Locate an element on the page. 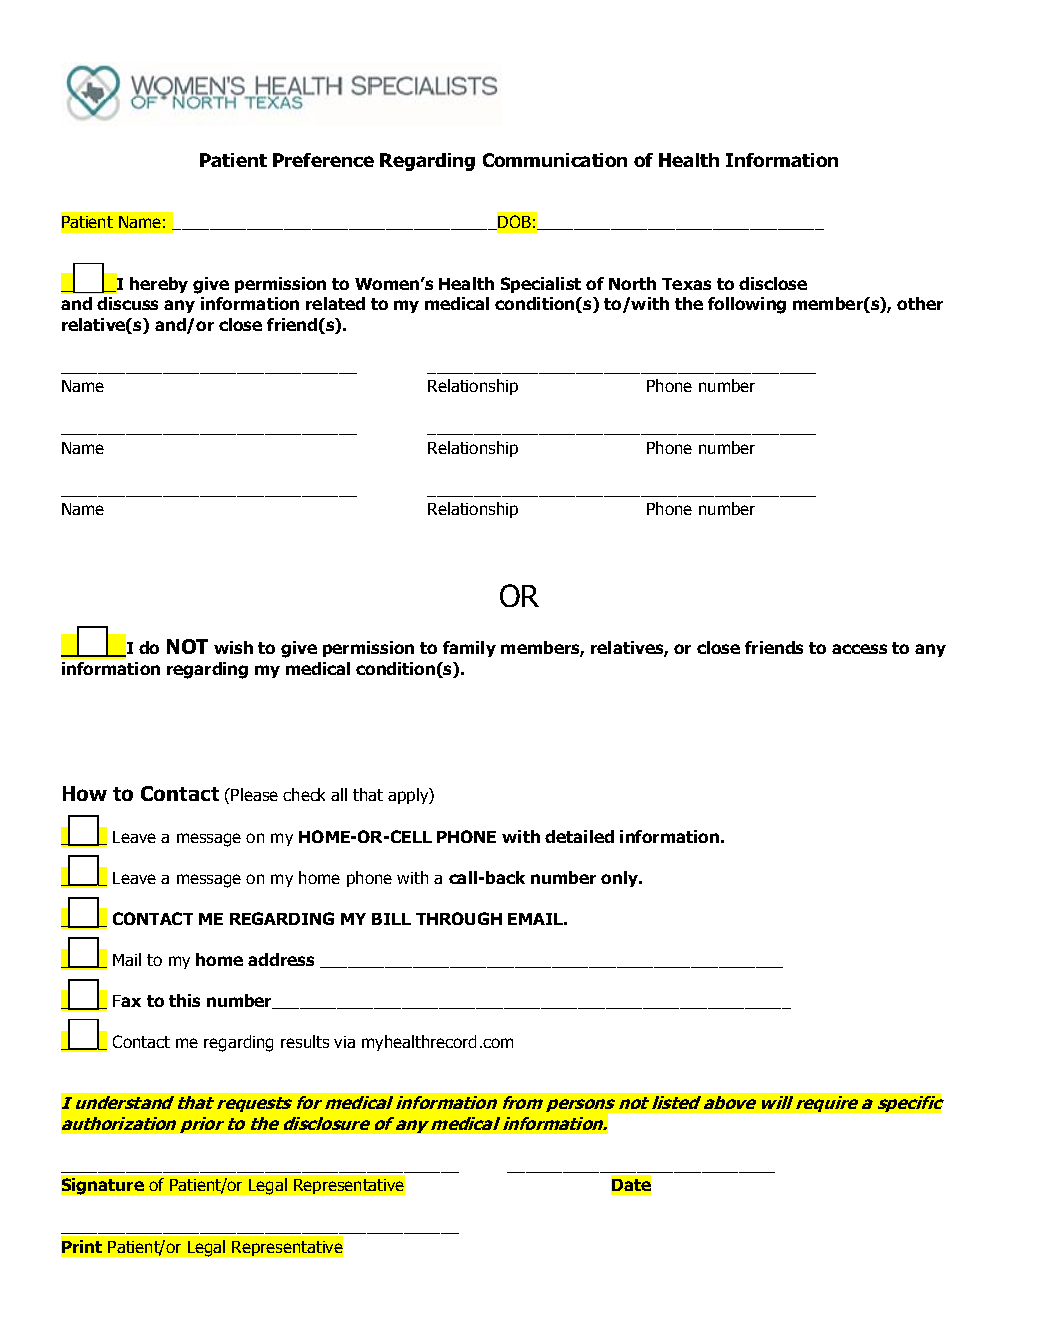 The height and width of the document is (1344, 1039). check is located at coordinates (304, 794).
